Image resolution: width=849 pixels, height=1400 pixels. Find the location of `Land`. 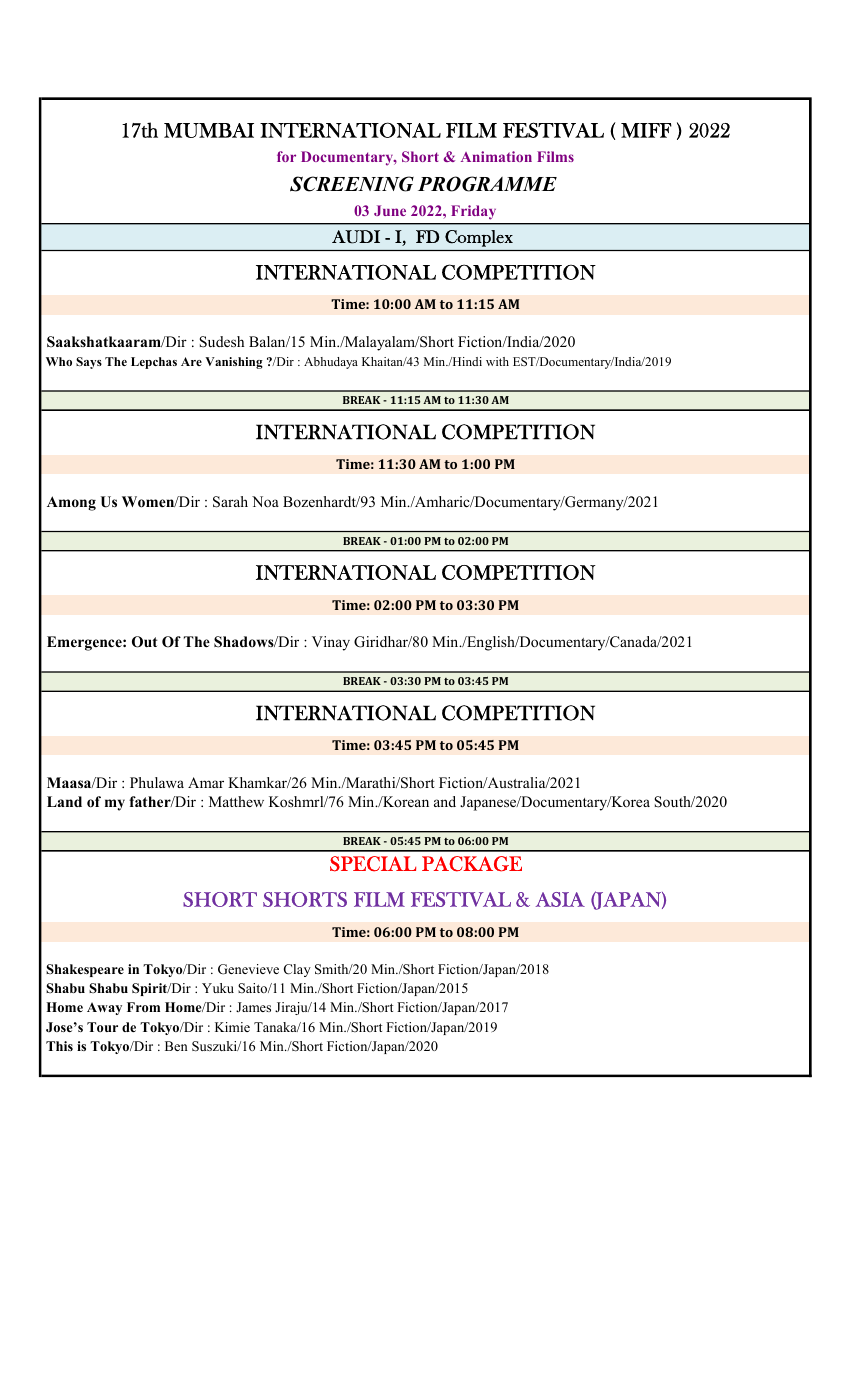

Land is located at coordinates (64, 801).
